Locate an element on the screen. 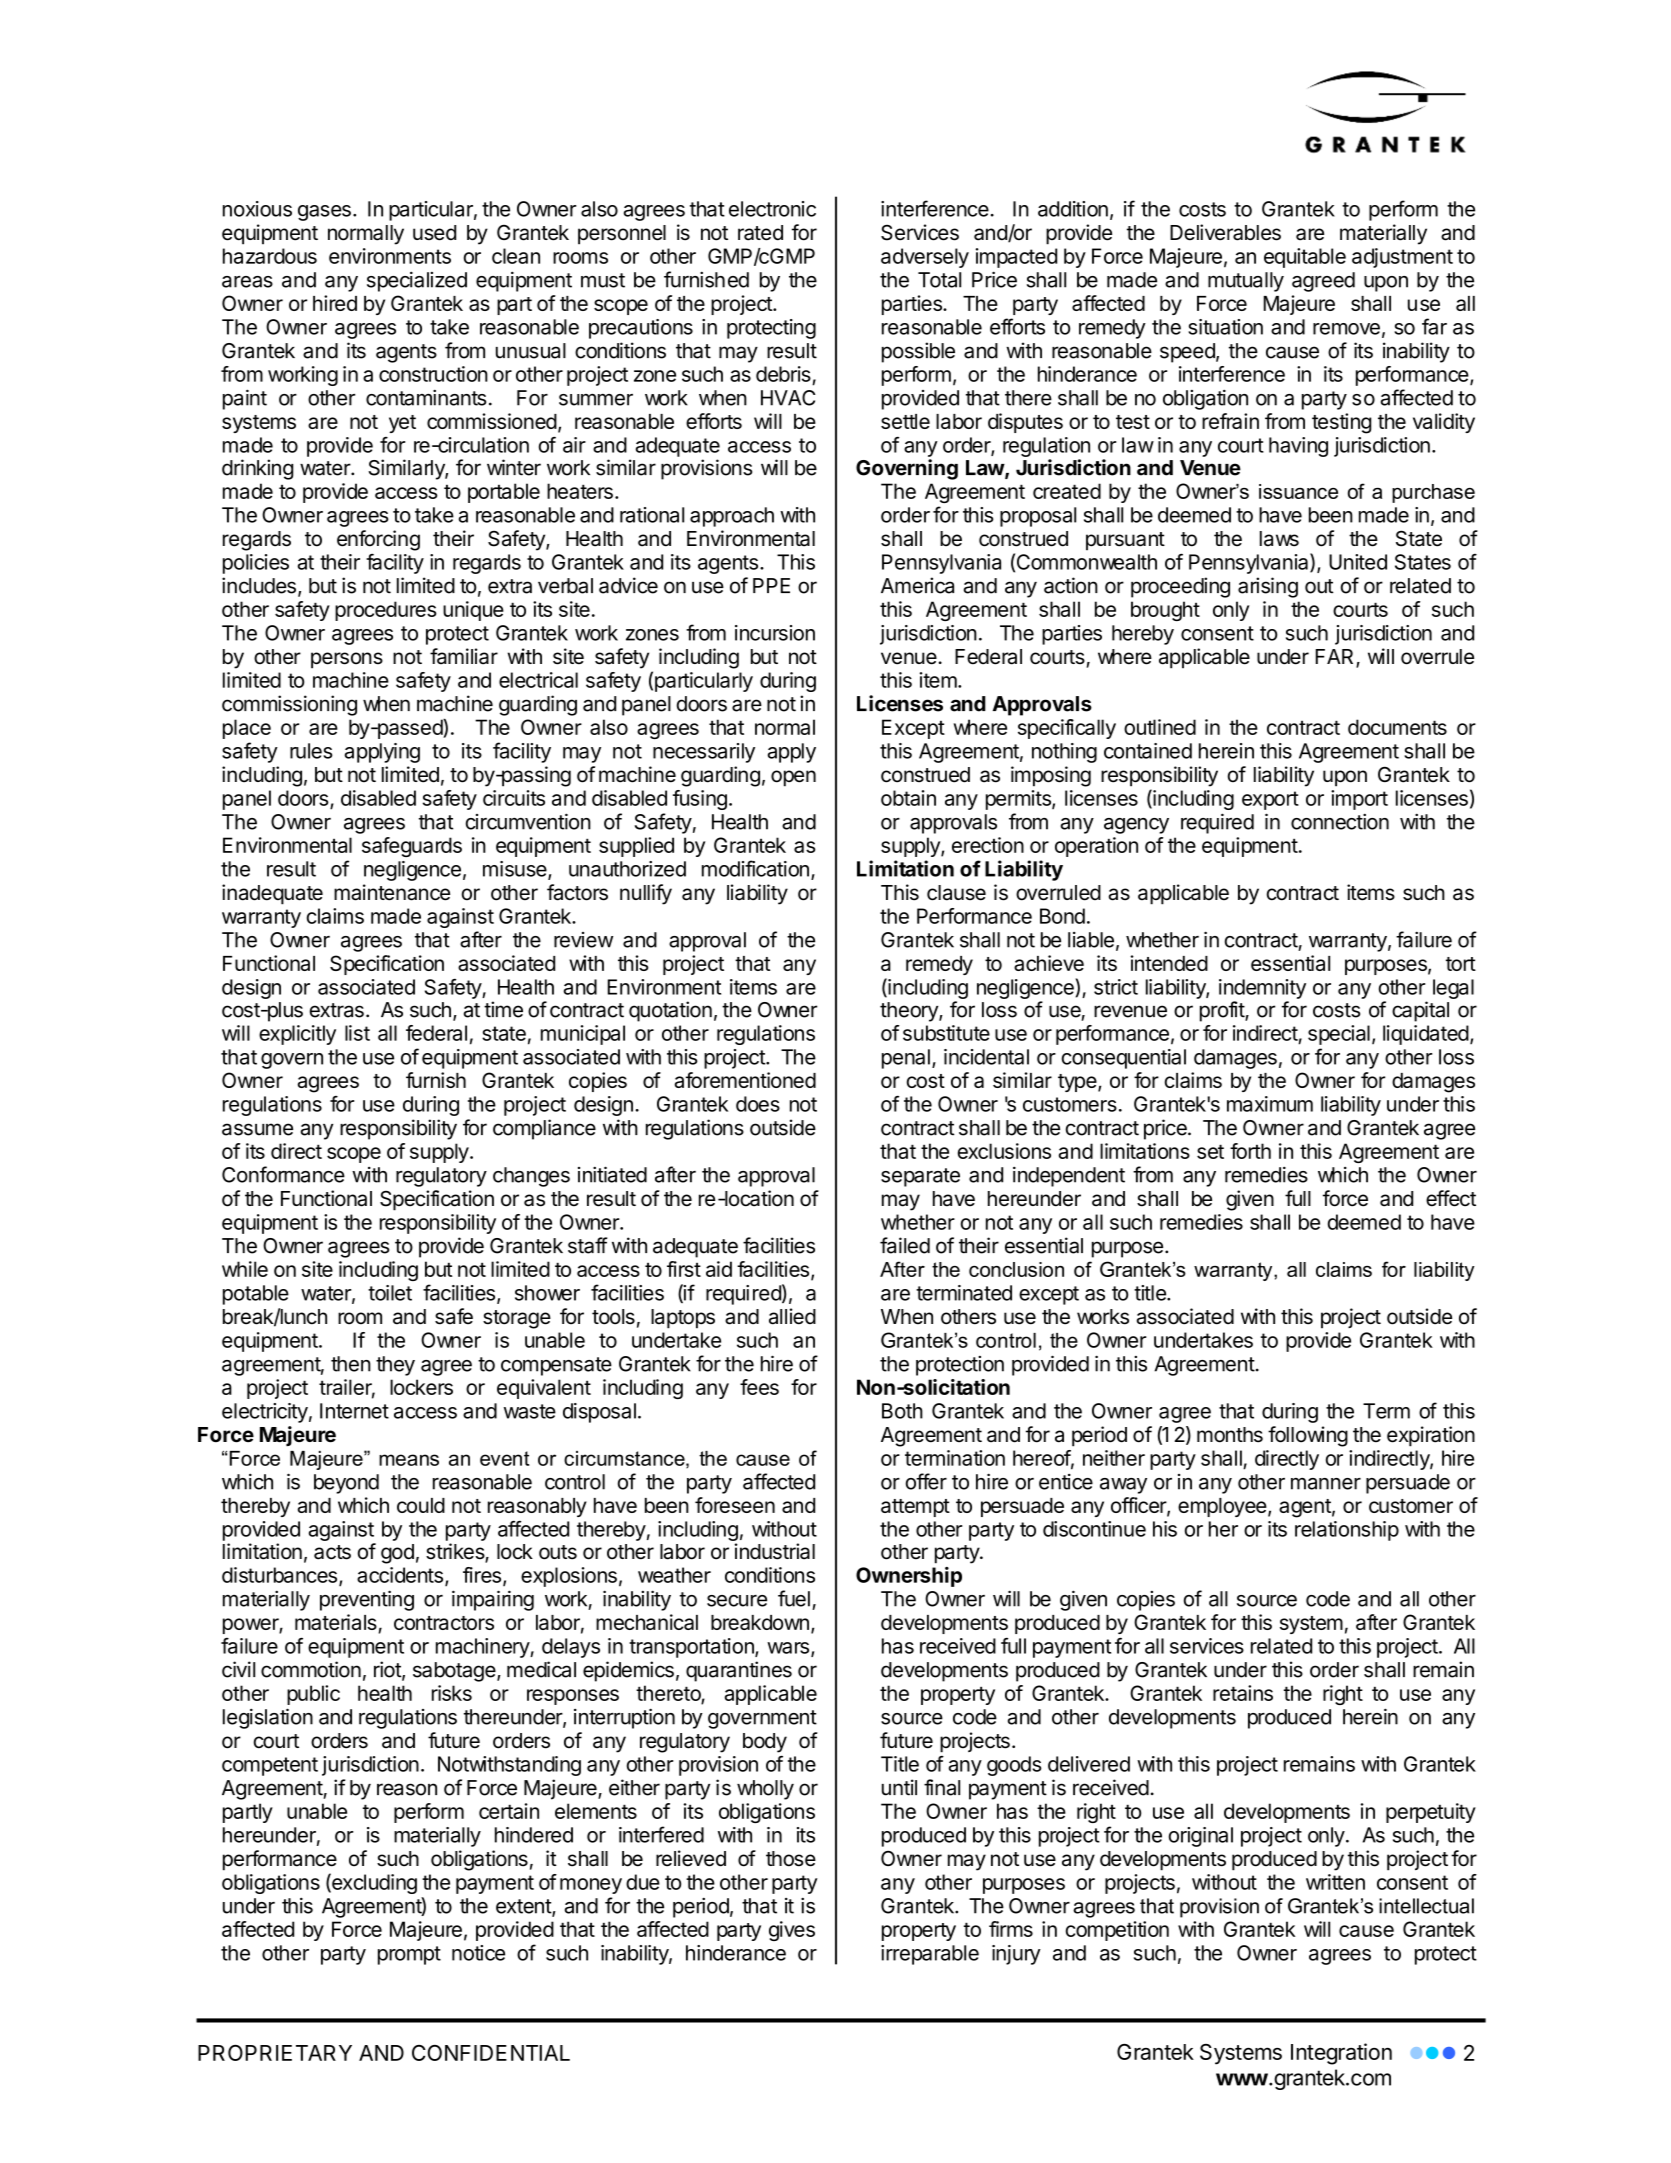 The image size is (1671, 2163). wars is located at coordinates (788, 1648).
